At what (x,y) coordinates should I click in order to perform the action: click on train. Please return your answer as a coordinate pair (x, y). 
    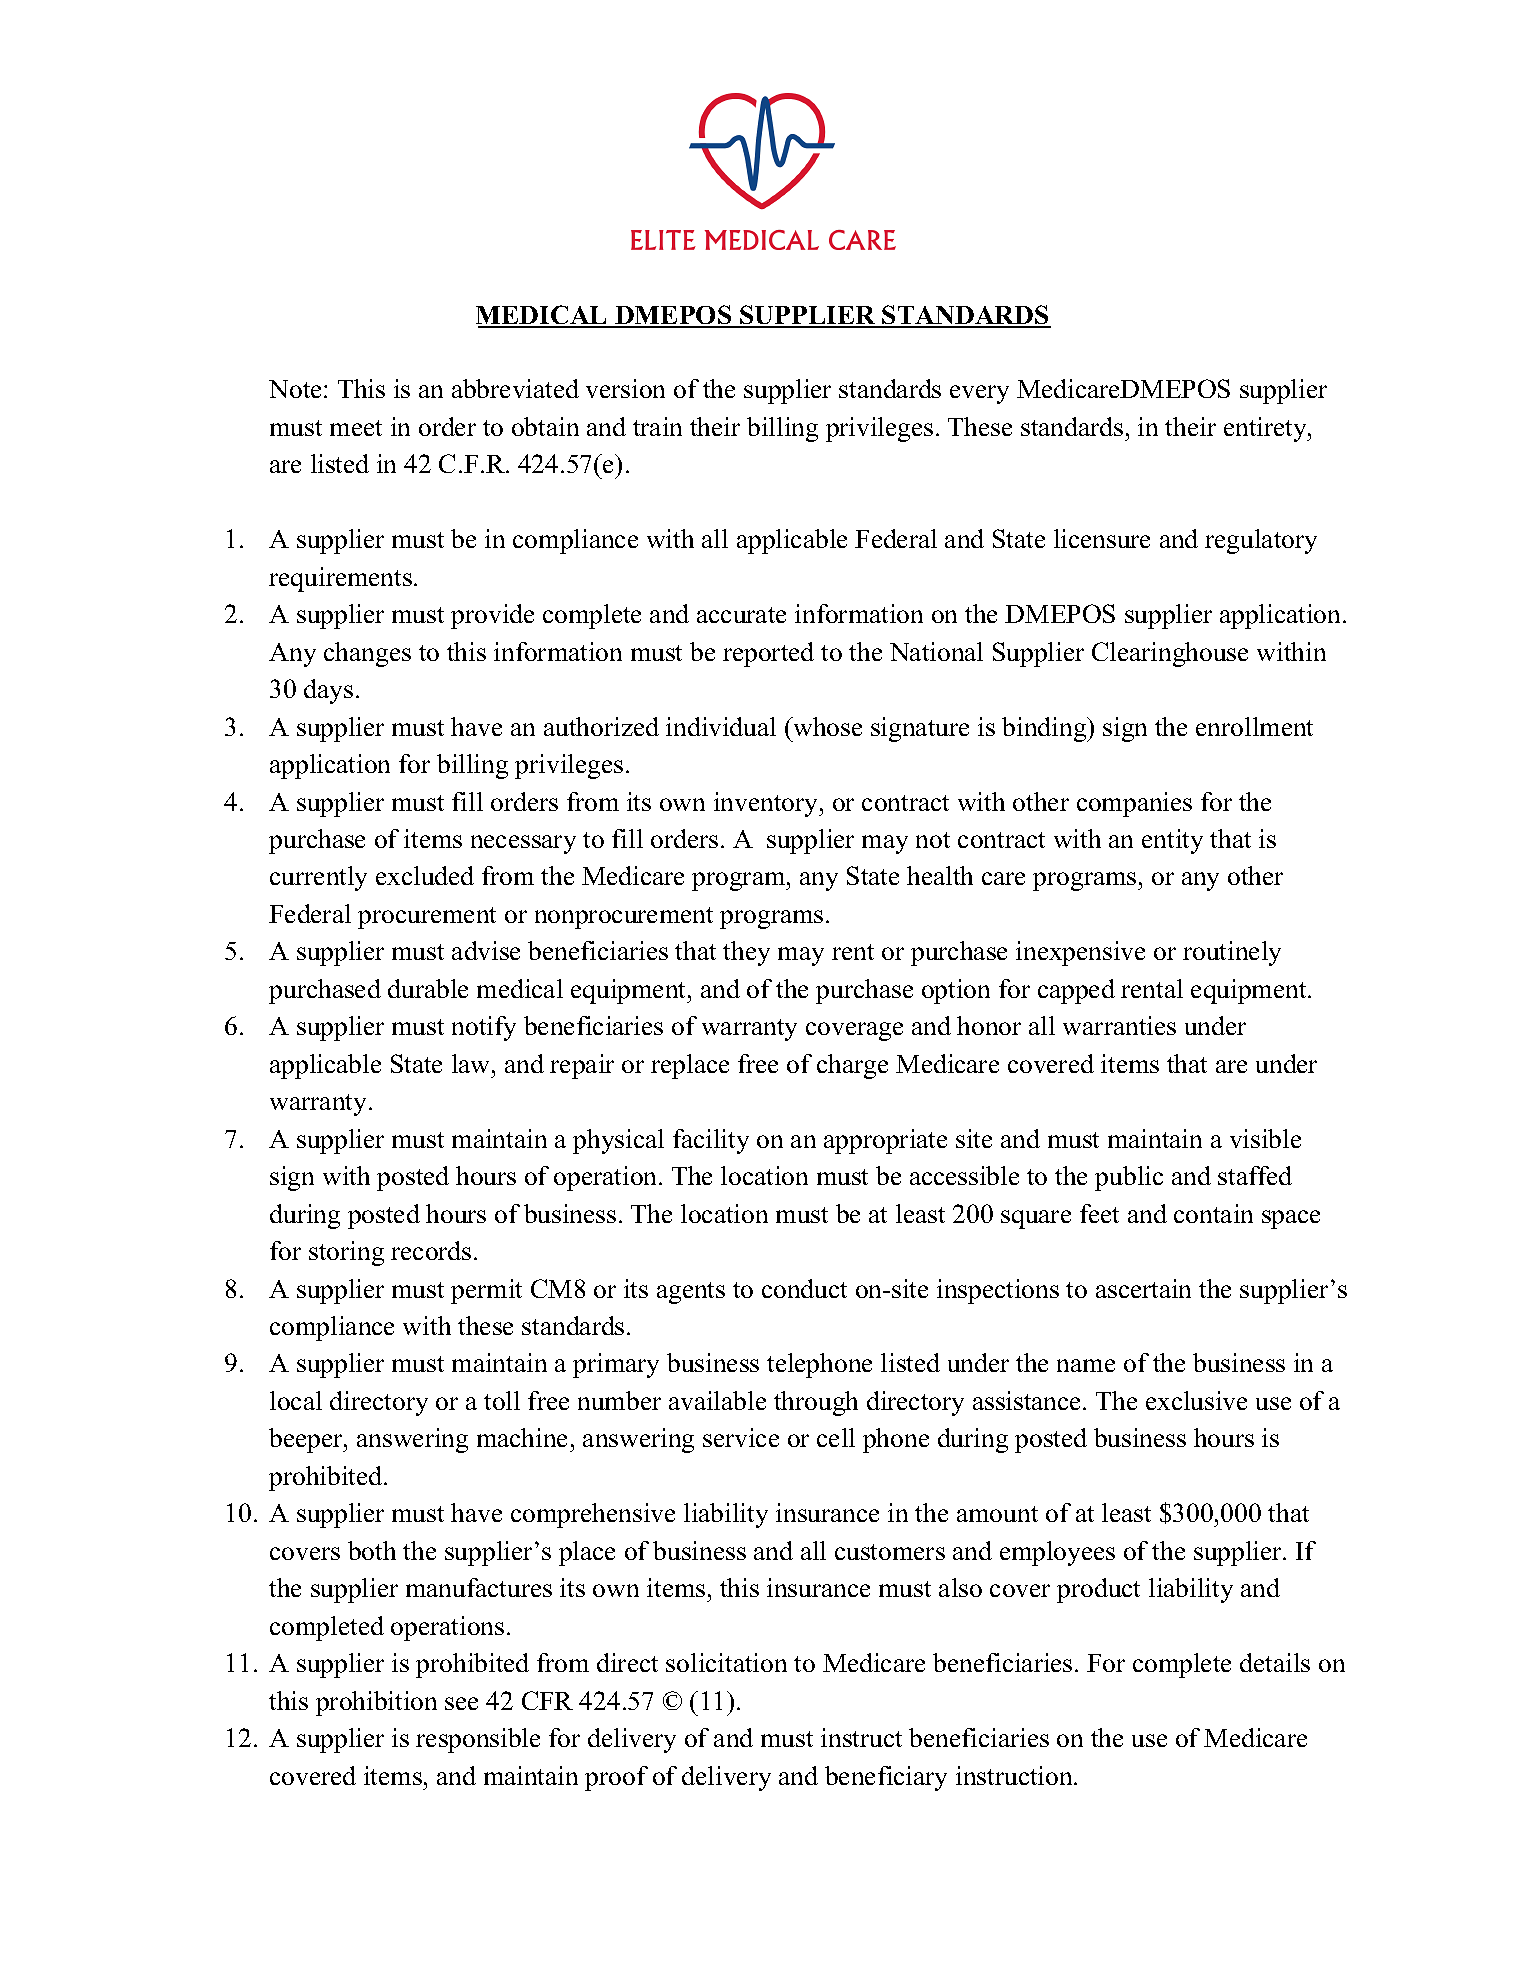
    Looking at the image, I should click on (657, 426).
